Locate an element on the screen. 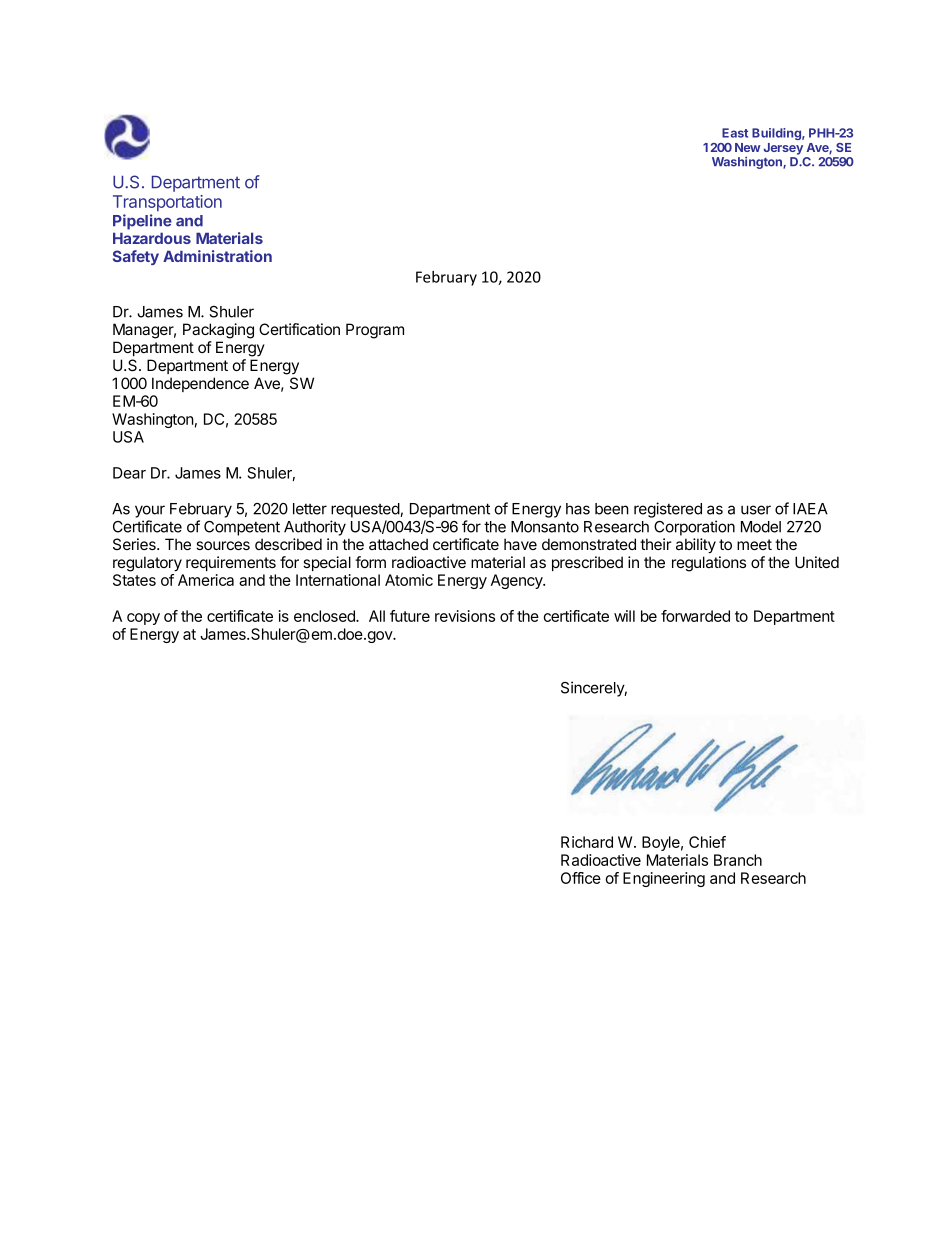 This screenshot has width=952, height=1233. revisions is located at coordinates (465, 616).
